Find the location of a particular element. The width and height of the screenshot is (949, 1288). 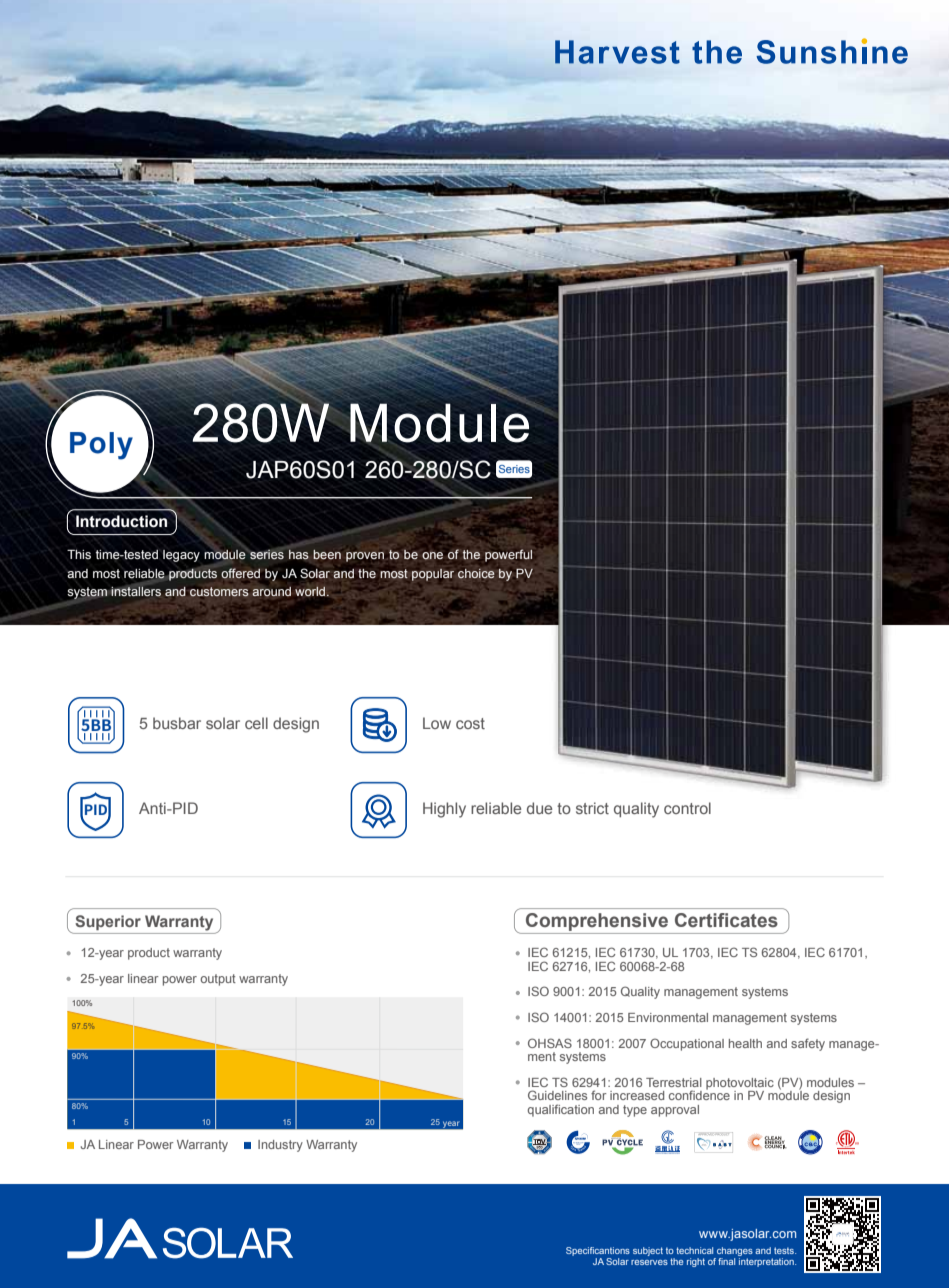

Industry is located at coordinates (280, 1146).
